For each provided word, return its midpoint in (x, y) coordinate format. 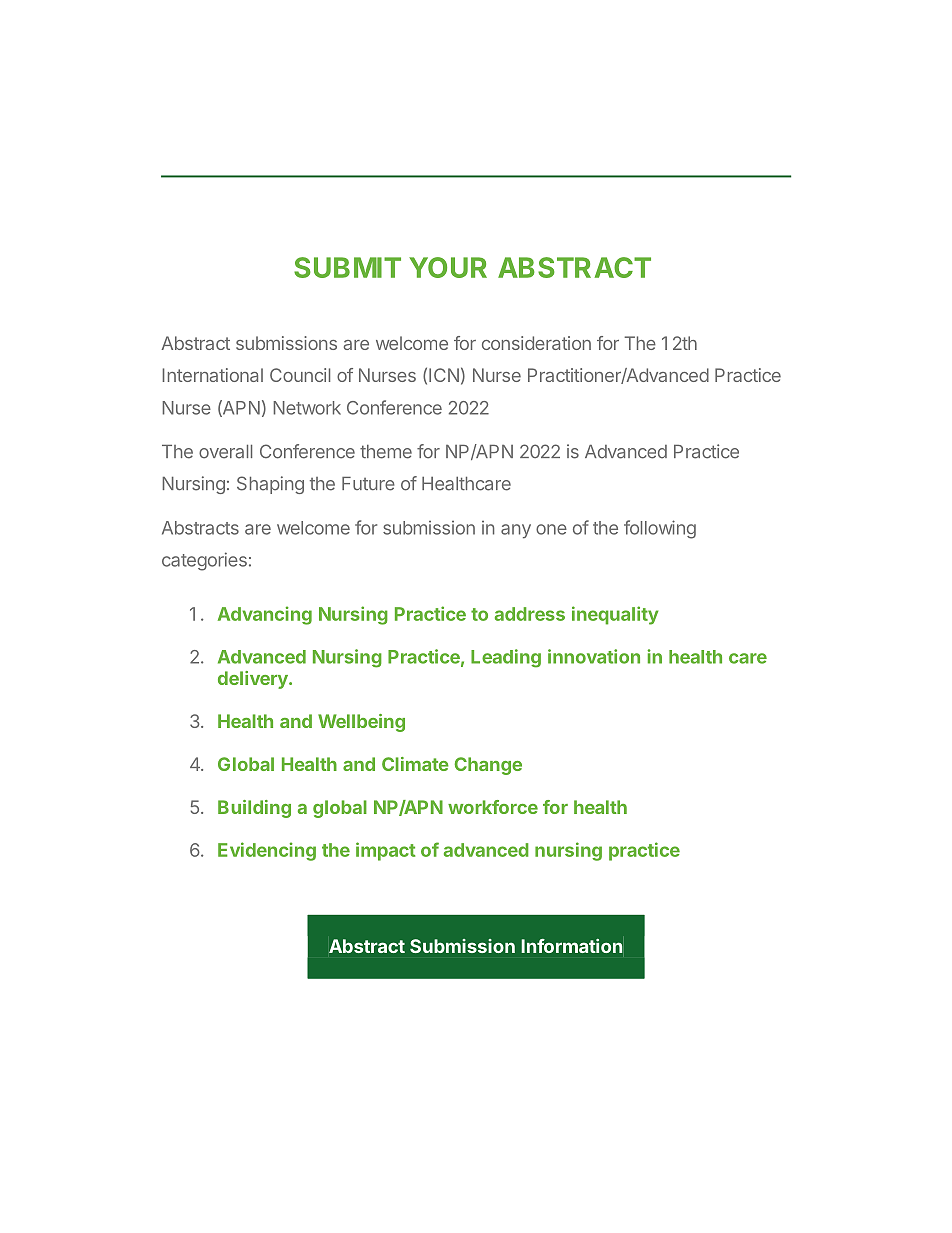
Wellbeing (361, 723)
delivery (254, 680)
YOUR (448, 267)
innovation (594, 656)
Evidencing (267, 851)
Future (368, 484)
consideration (536, 343)
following (660, 529)
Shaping (270, 485)
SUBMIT (347, 267)
